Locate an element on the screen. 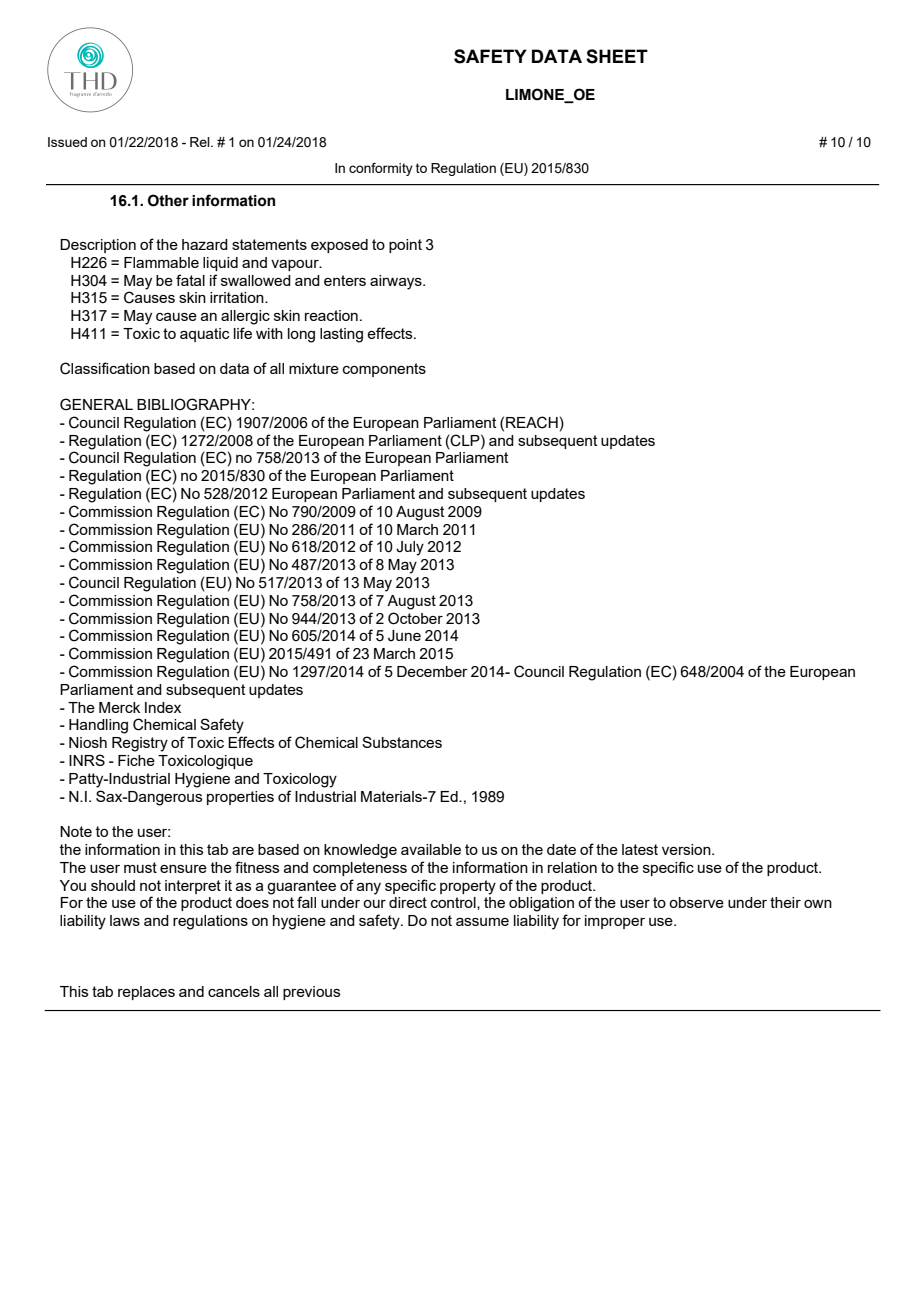  GENERAL is located at coordinates (96, 404).
